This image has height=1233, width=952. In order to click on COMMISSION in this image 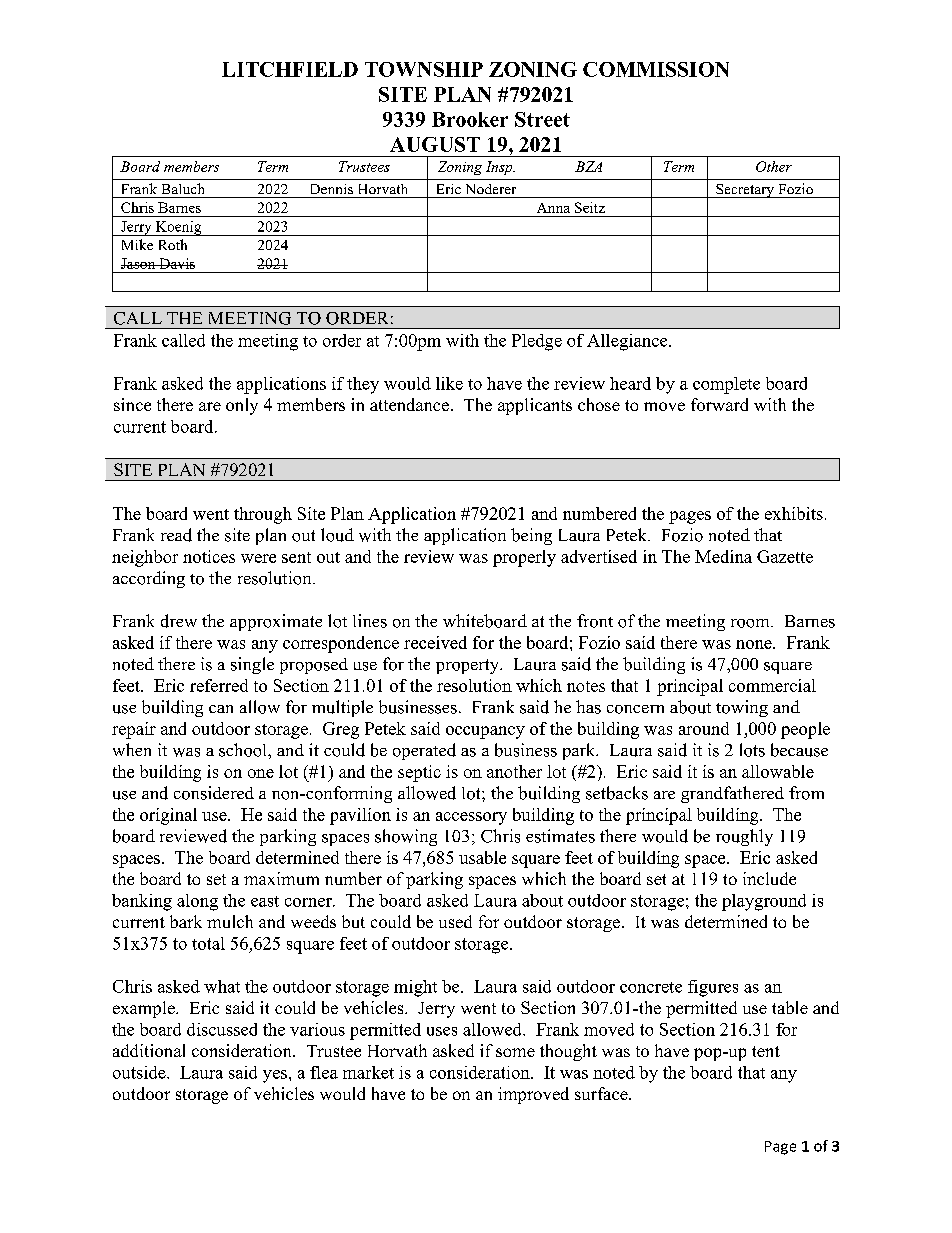, I will do `click(656, 69)`.
